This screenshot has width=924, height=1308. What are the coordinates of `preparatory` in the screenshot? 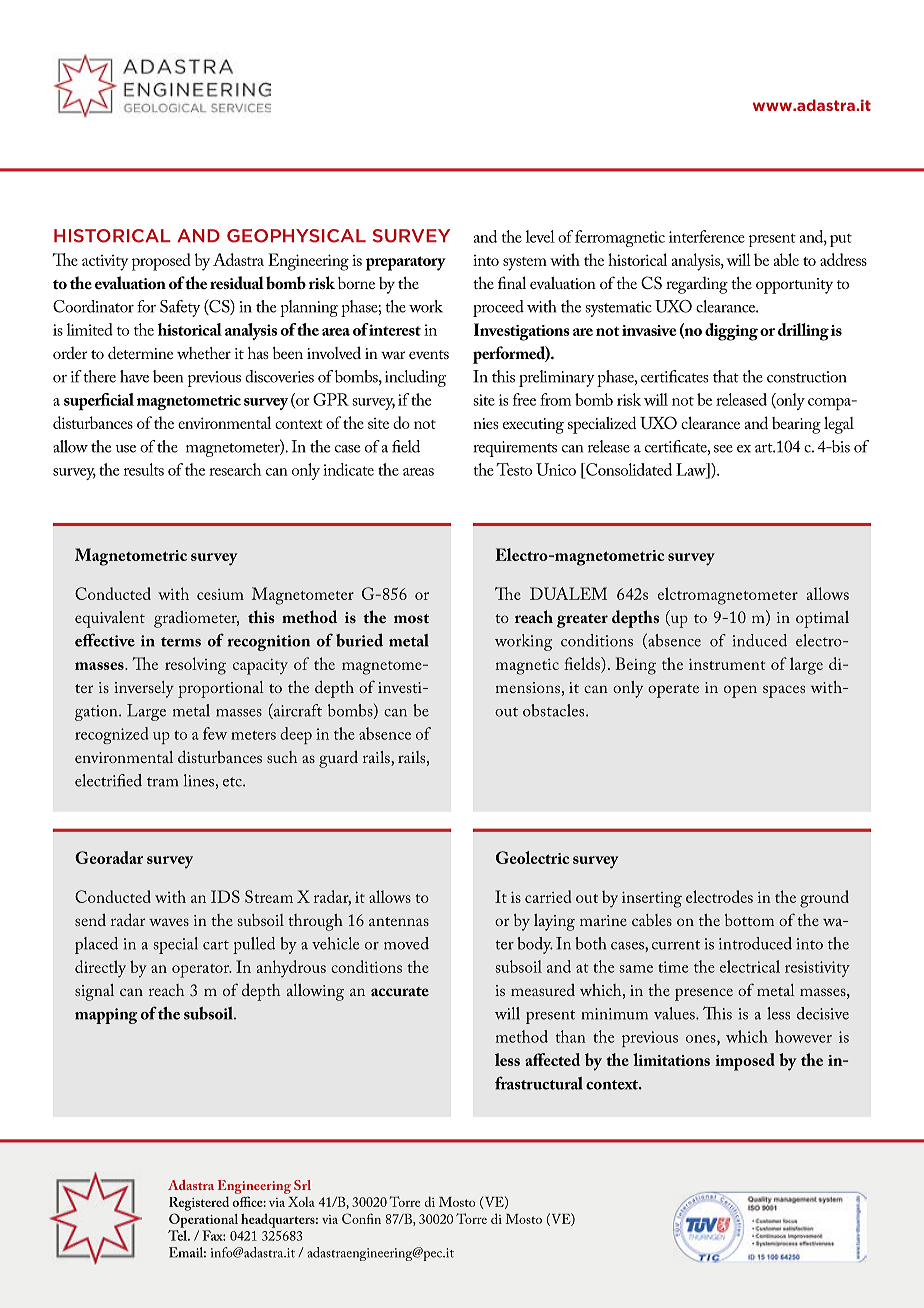 It's located at (406, 263).
